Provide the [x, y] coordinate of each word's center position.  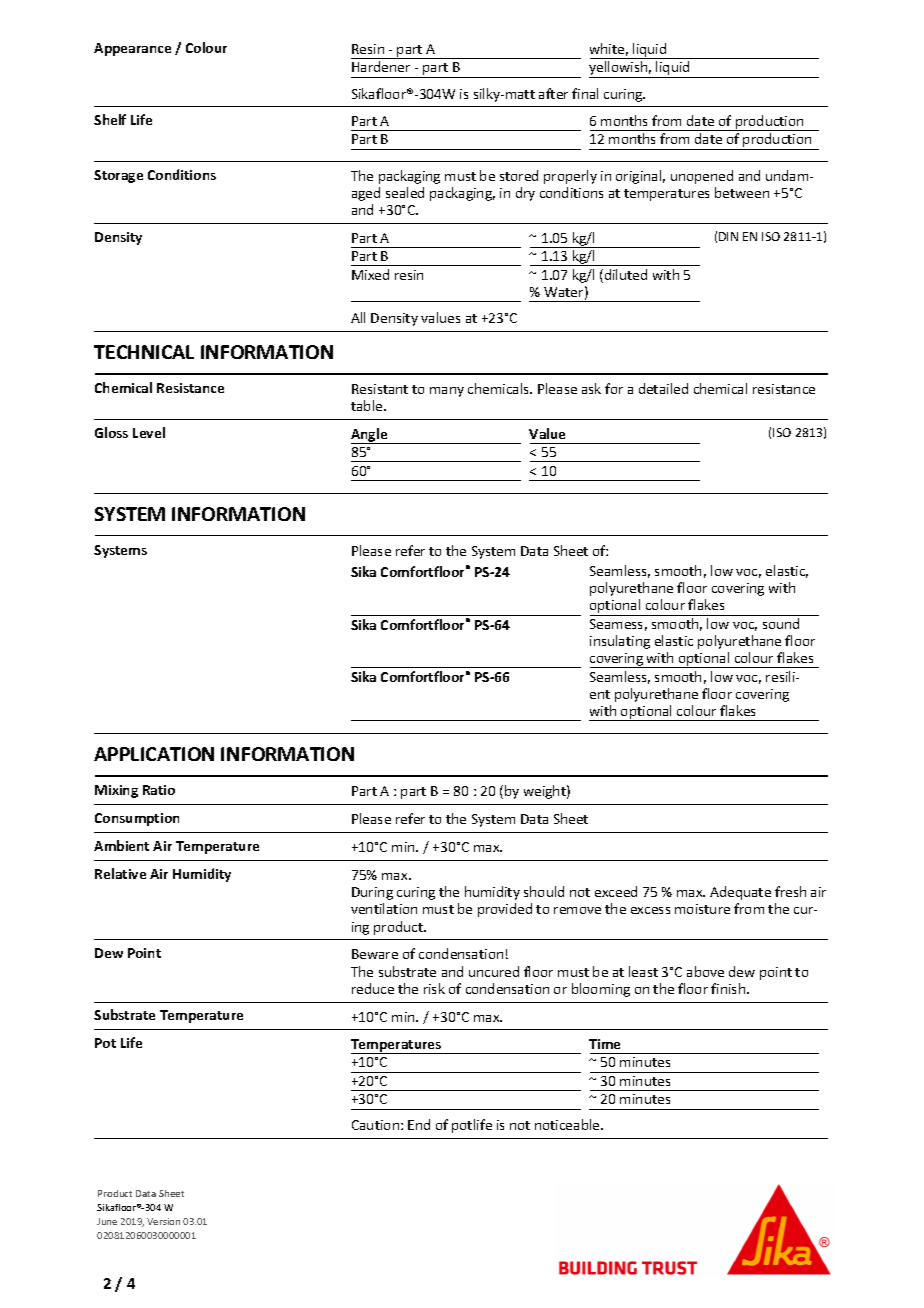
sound [781, 623]
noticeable [568, 1124]
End [419, 1124]
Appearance [132, 49]
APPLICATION [154, 754]
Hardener [381, 66]
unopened [702, 177]
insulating [620, 642]
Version [163, 1221]
